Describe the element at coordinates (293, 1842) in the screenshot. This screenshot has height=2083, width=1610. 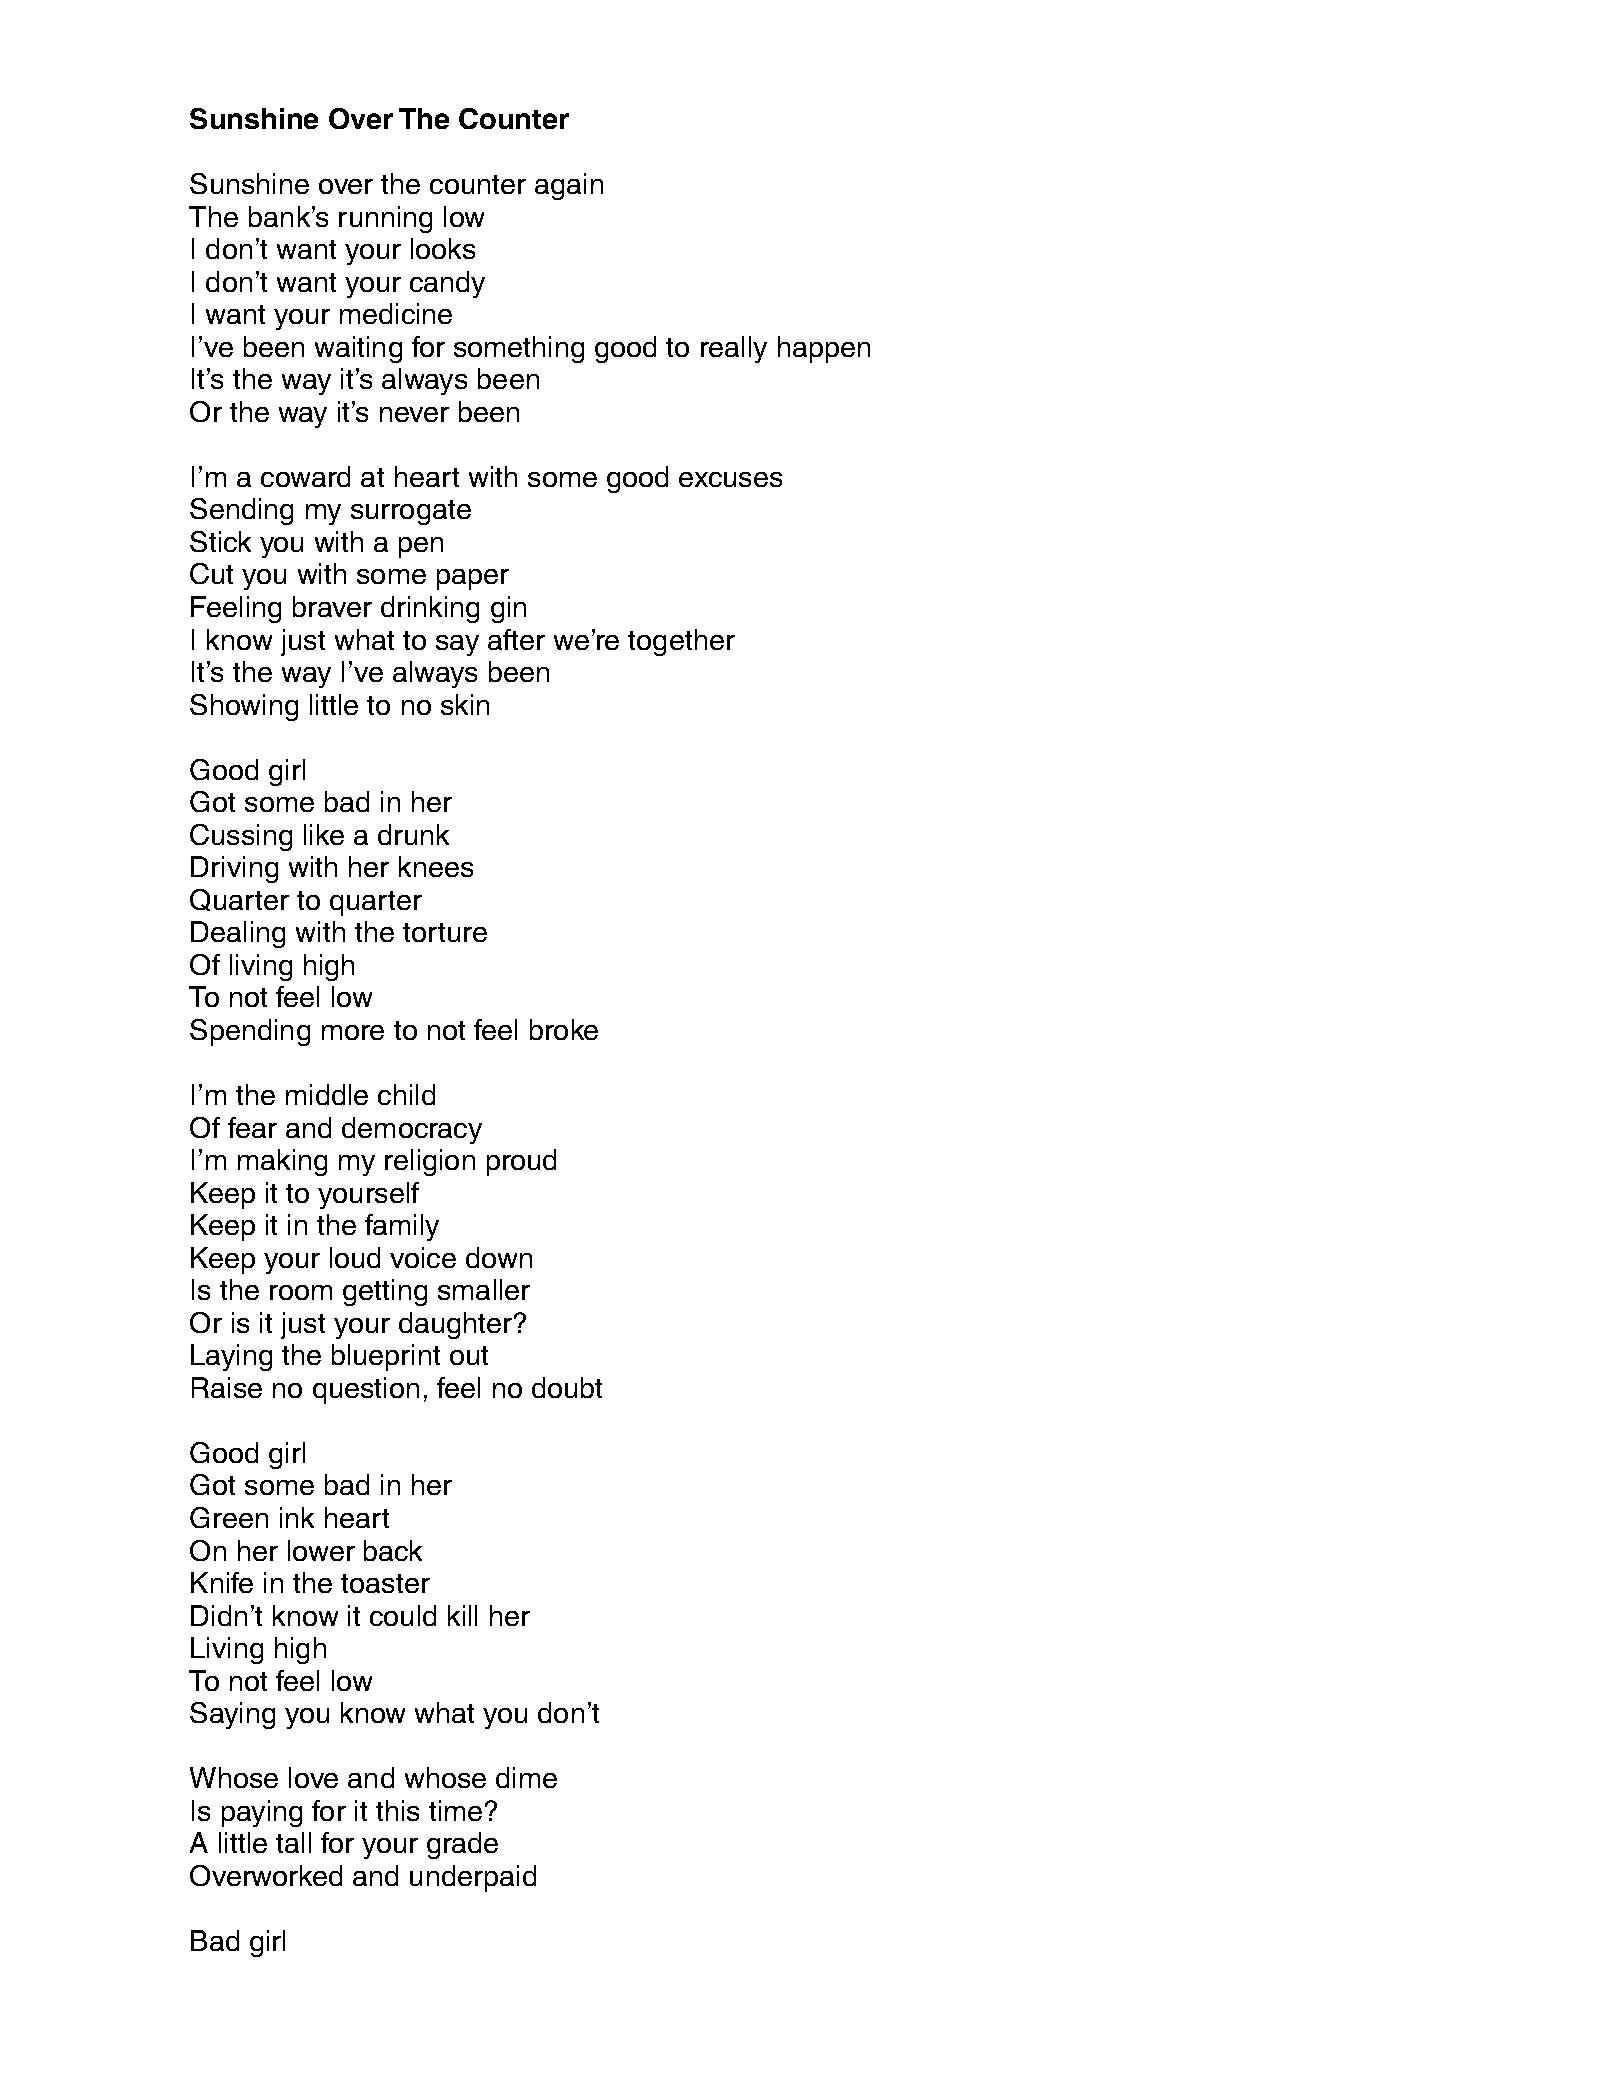
I see `tall` at that location.
